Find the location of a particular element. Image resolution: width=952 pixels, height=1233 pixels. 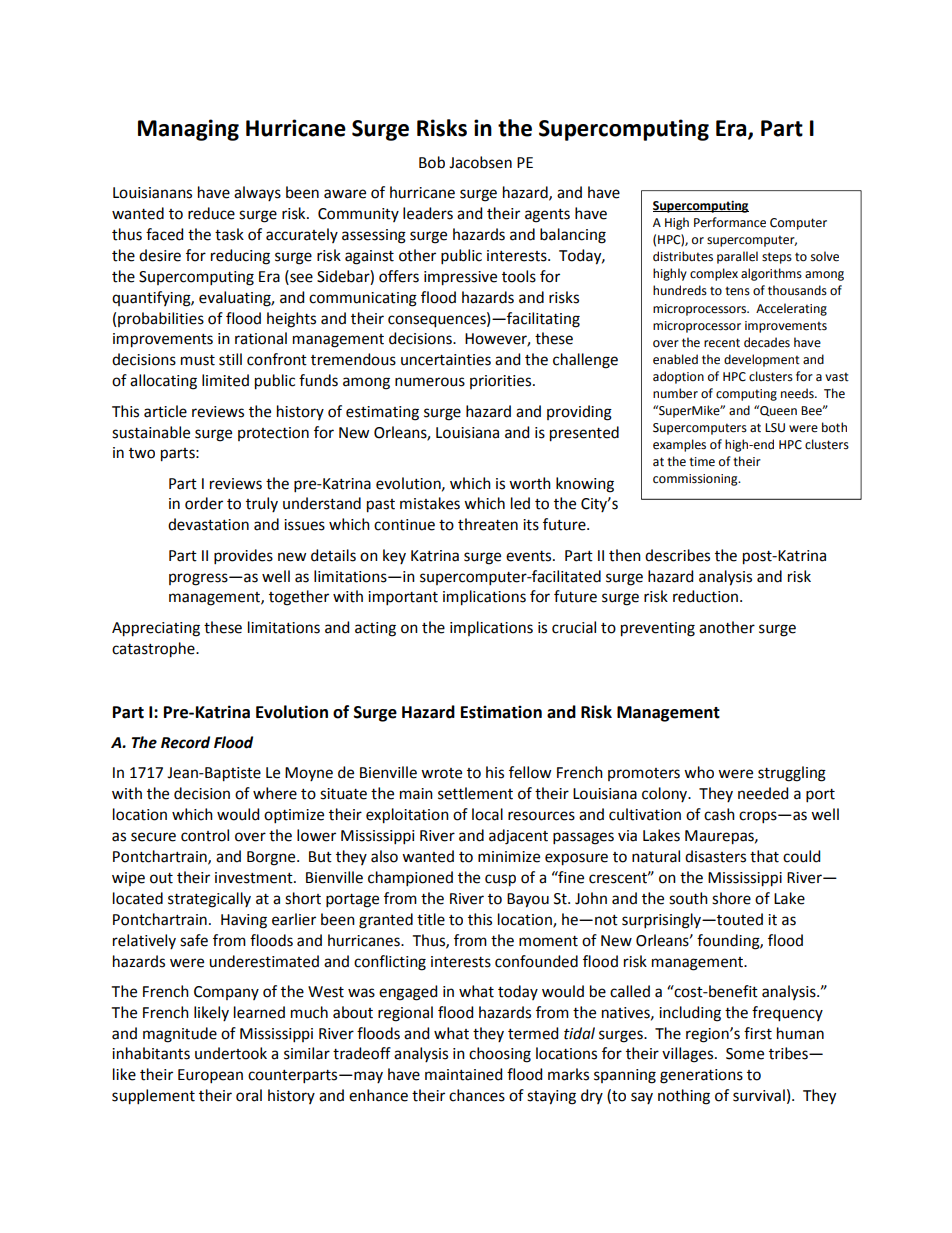

Jacobsen is located at coordinates (480, 162).
